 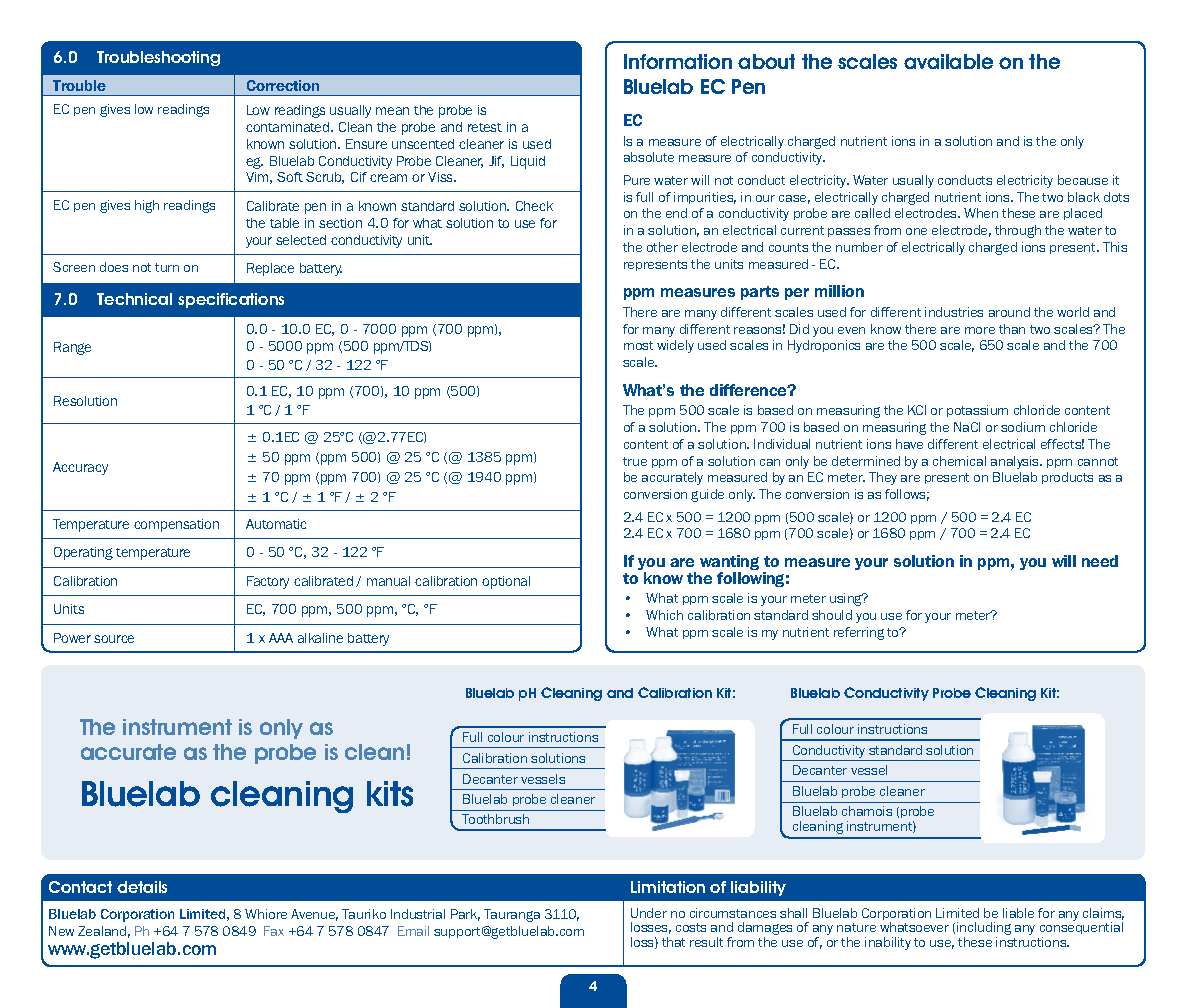 I want to click on Information, so click(x=678, y=61).
